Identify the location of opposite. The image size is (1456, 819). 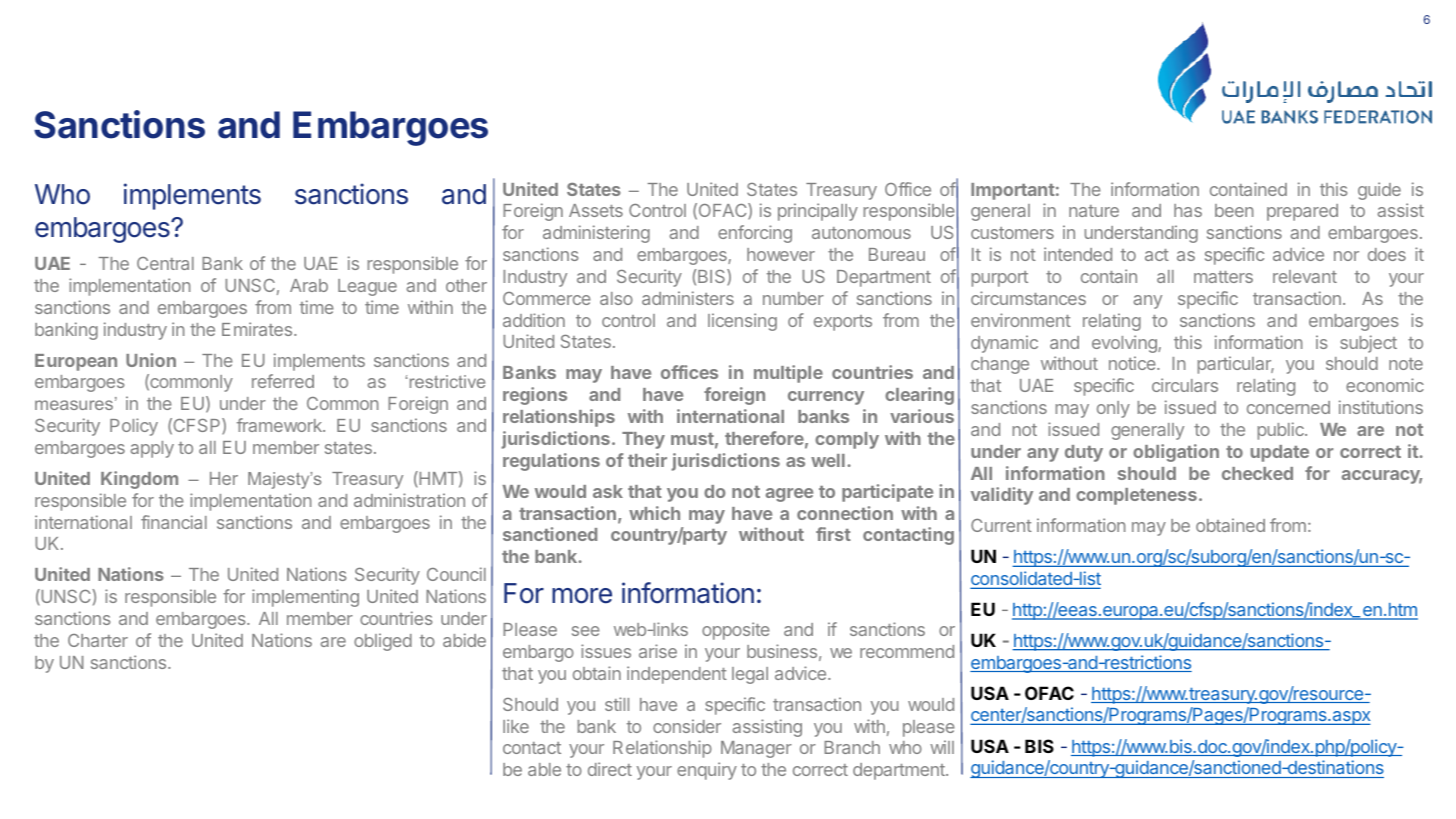
(736, 631).
